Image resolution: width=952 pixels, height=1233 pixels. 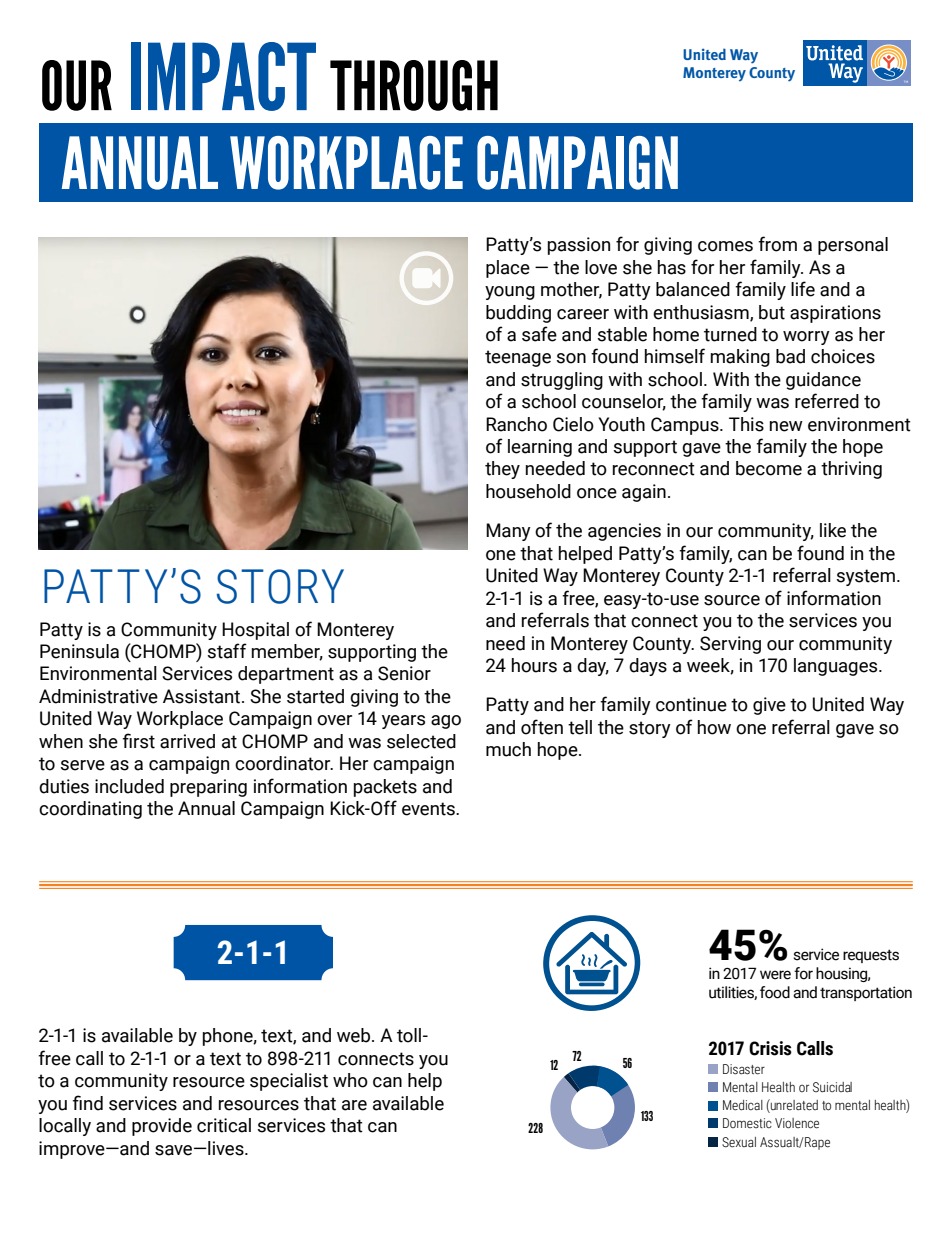 I want to click on coordinating, so click(x=90, y=810).
